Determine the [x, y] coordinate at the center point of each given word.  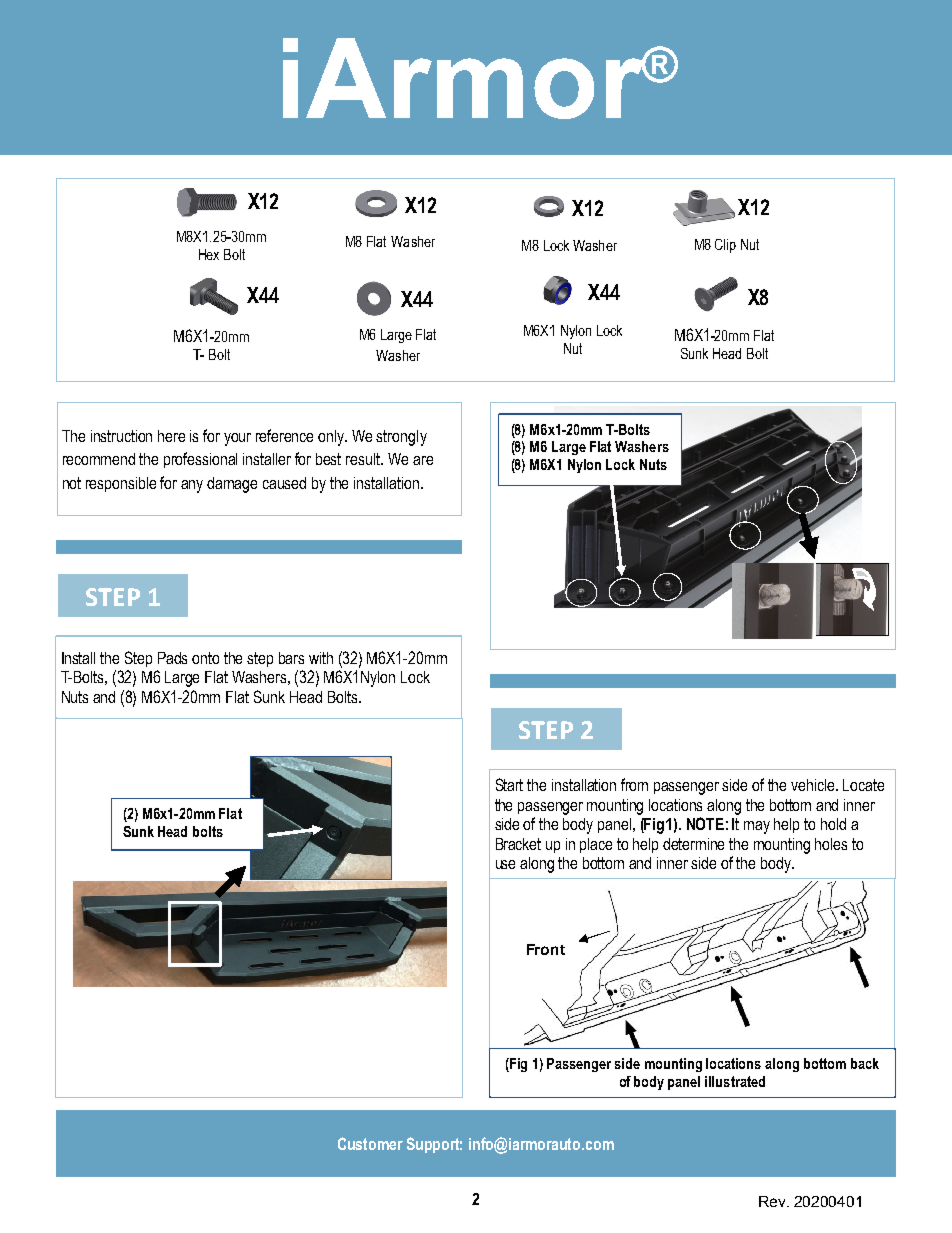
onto [205, 658]
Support [434, 1145]
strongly [401, 438]
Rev [773, 1201]
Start [509, 784]
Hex [209, 254]
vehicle [814, 785]
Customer [370, 1143]
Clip [725, 246]
